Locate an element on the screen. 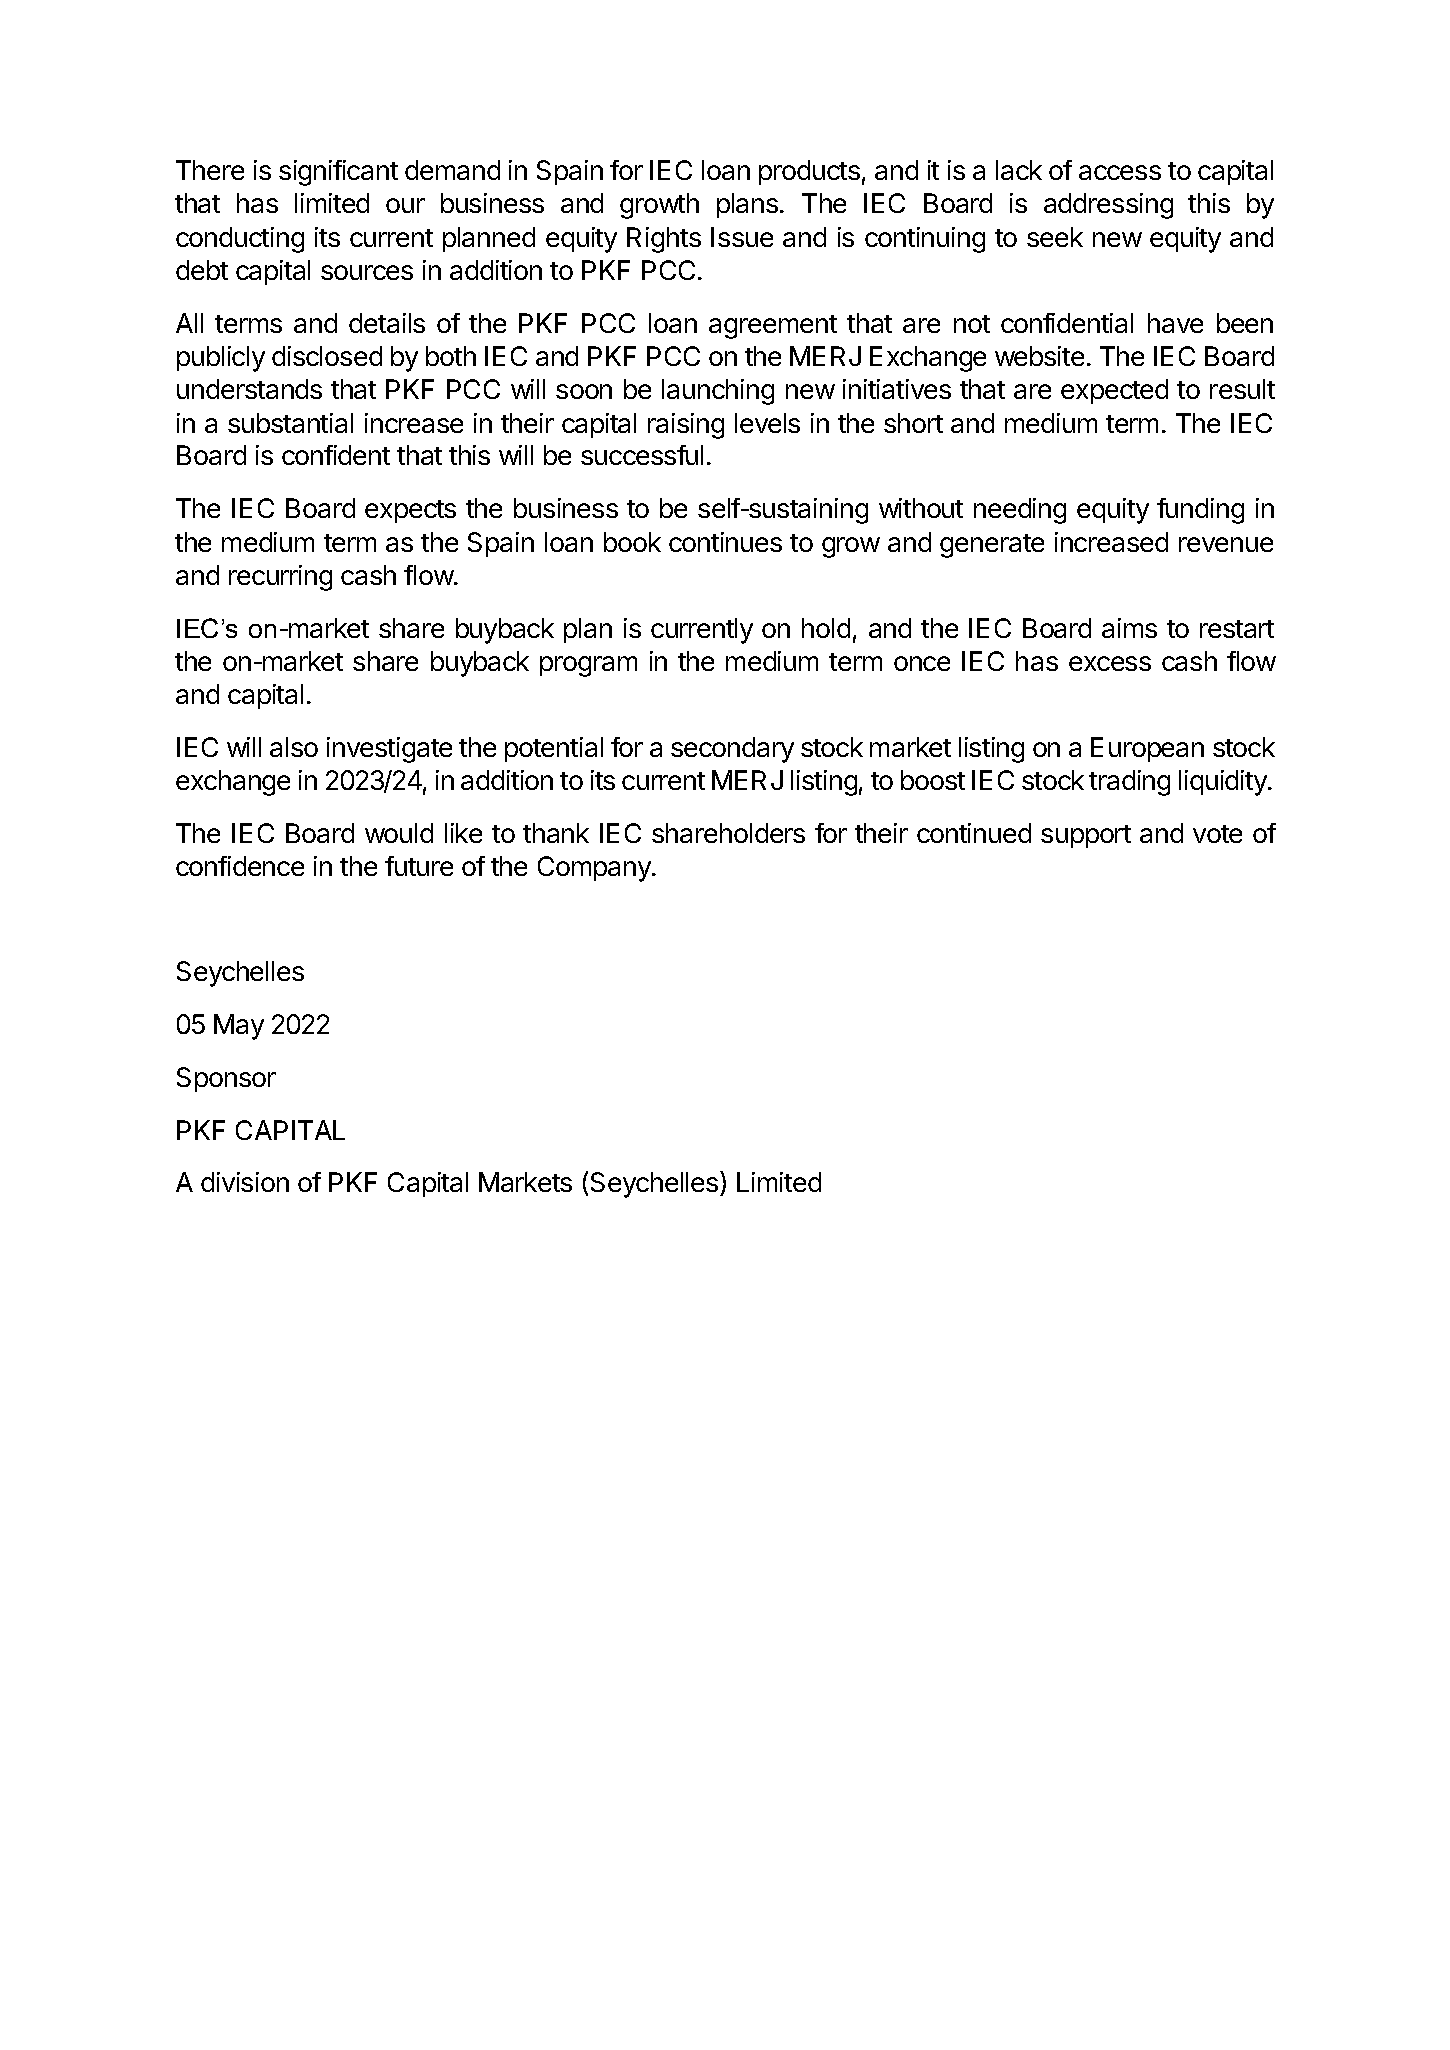 The width and height of the screenshot is (1450, 2050). significant is located at coordinates (338, 173).
